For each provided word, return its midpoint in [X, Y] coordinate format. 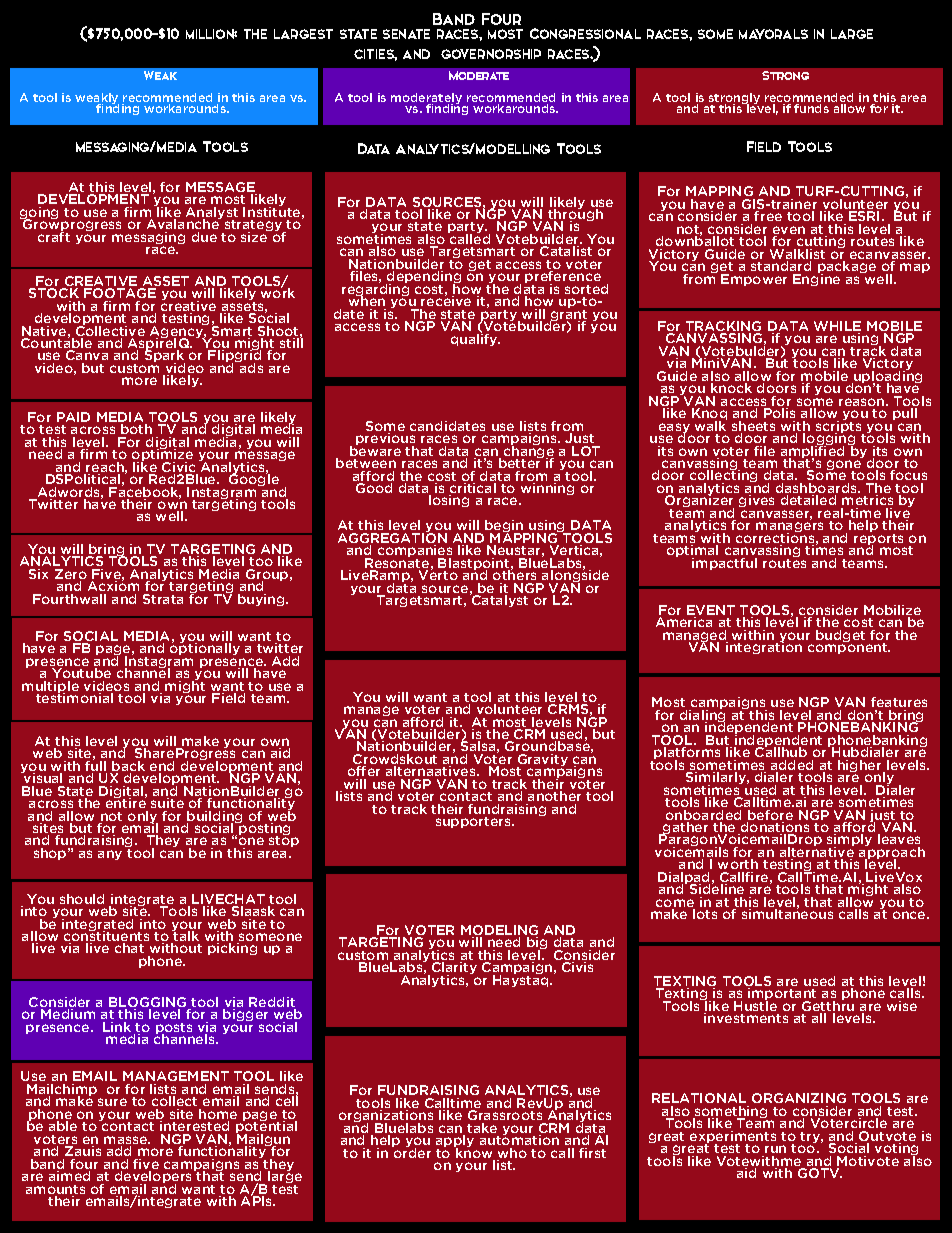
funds [811, 108]
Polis [779, 413]
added [792, 766]
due [204, 237]
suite [167, 803]
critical [472, 489]
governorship [491, 54]
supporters [474, 822]
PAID [73, 417]
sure [112, 1102]
